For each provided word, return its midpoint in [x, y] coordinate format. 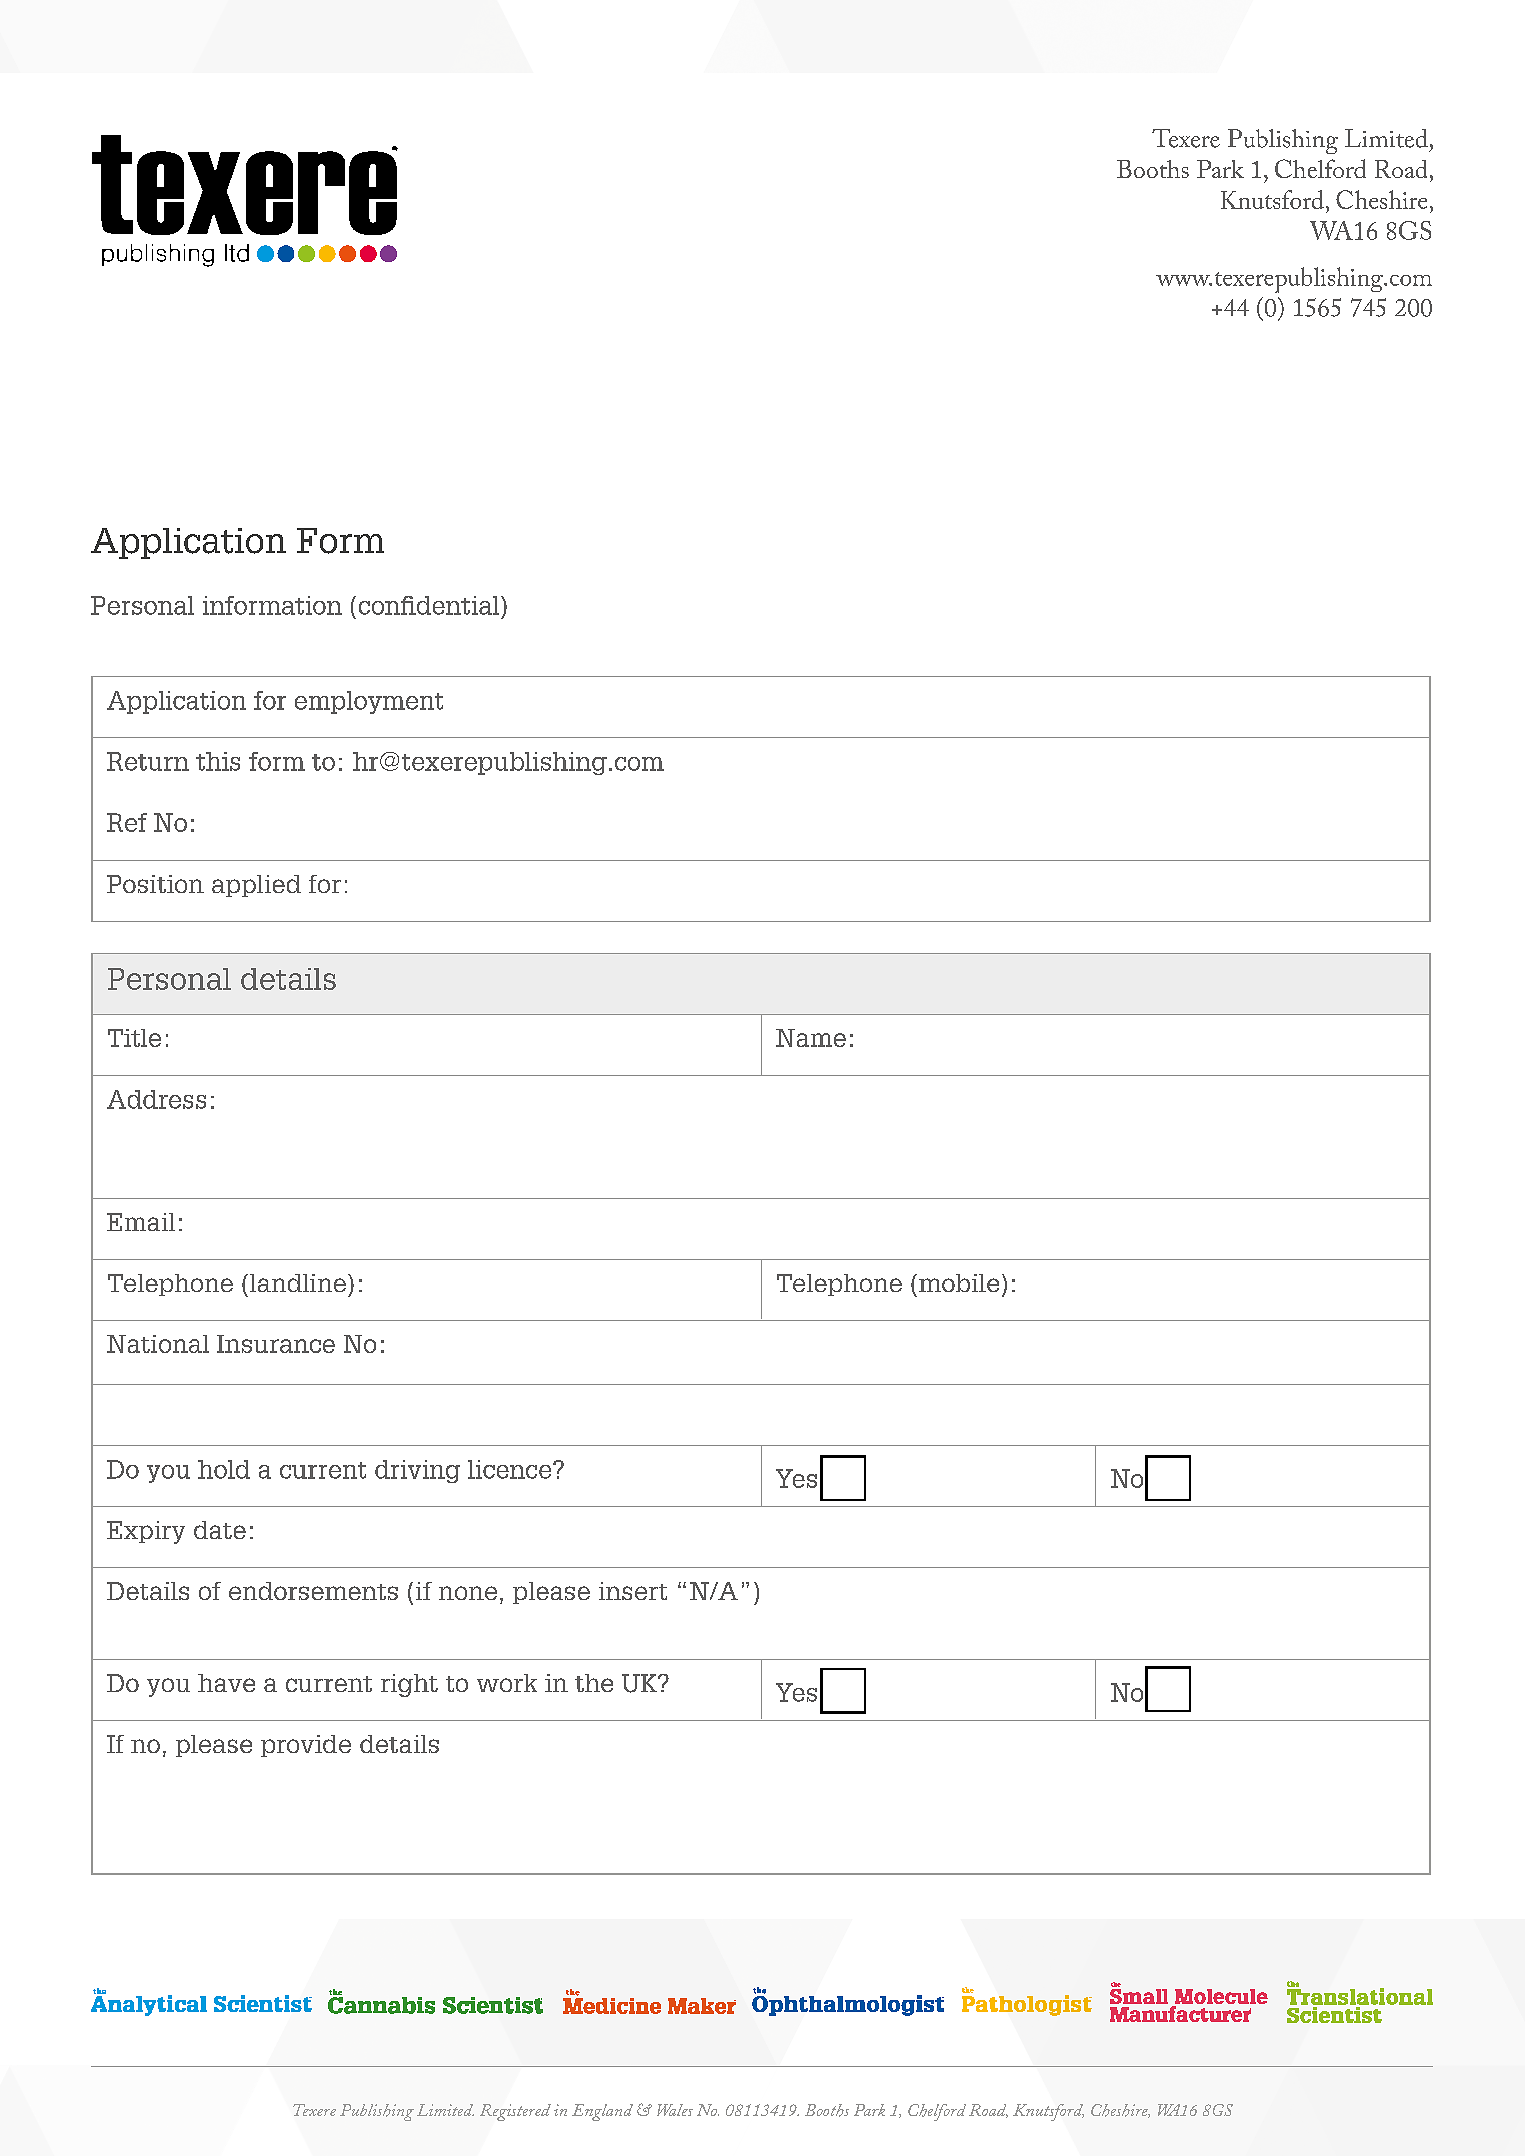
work [507, 1683]
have [226, 1683]
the [594, 1683]
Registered [515, 2112]
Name [811, 1038]
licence [511, 1469]
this [218, 761]
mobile [959, 1283]
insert [633, 1591]
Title [134, 1038]
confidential [430, 605]
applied [256, 886]
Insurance [276, 1344]
